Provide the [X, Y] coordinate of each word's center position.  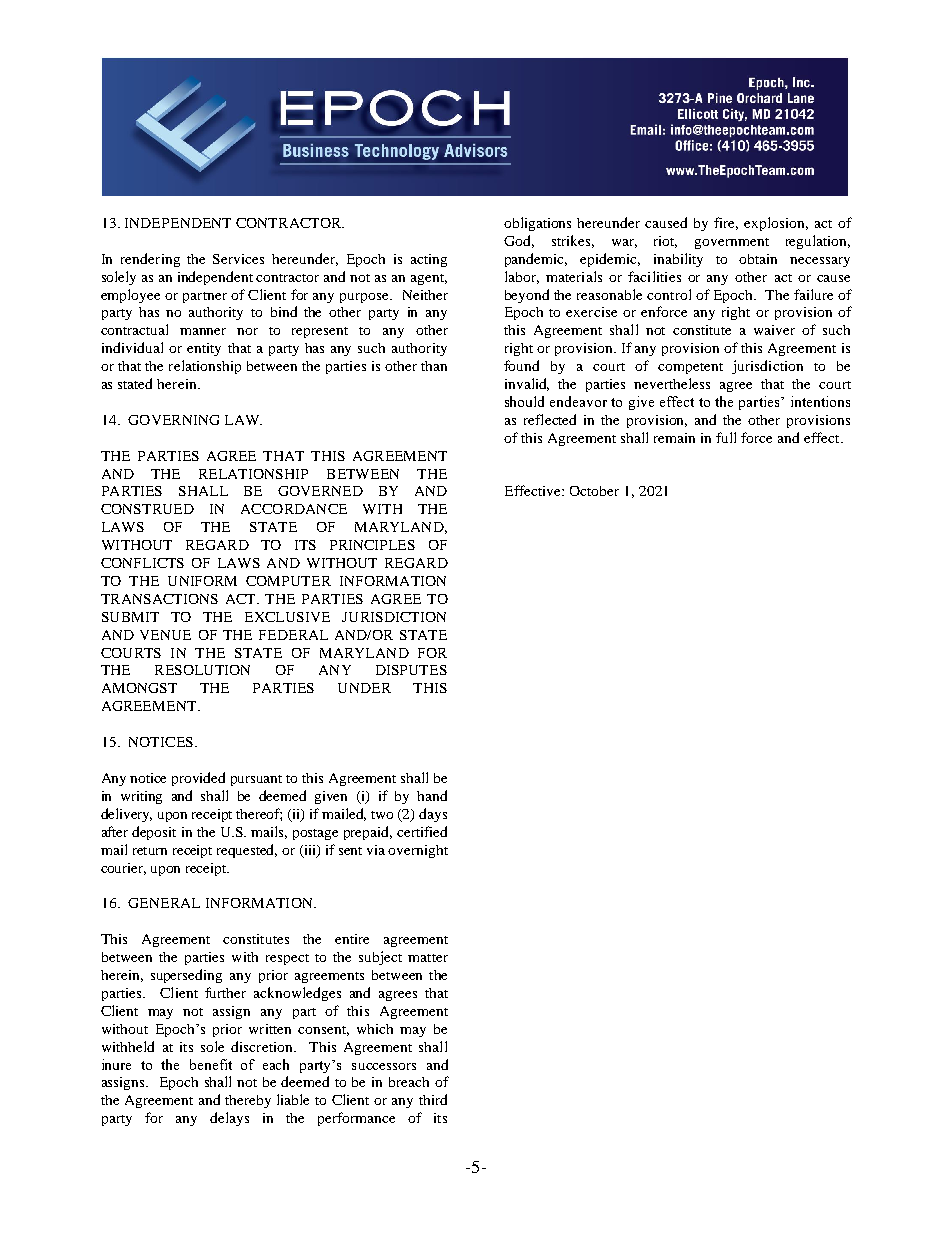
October [594, 491]
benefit [211, 1064]
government [732, 243]
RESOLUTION [202, 670]
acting [429, 260]
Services [238, 259]
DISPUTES [411, 670]
